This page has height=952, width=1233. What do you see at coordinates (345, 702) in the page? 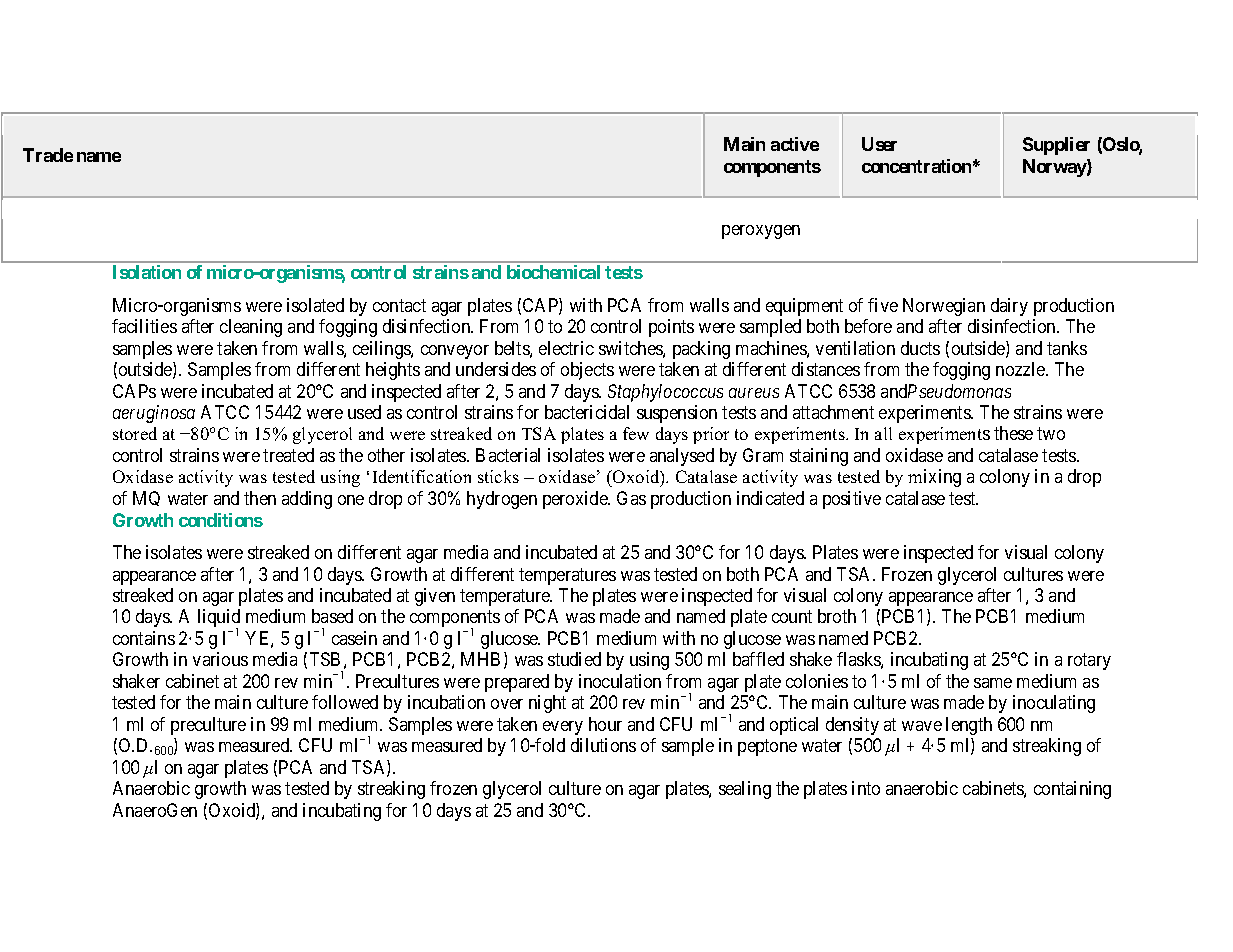
I see `followed` at bounding box center [345, 702].
